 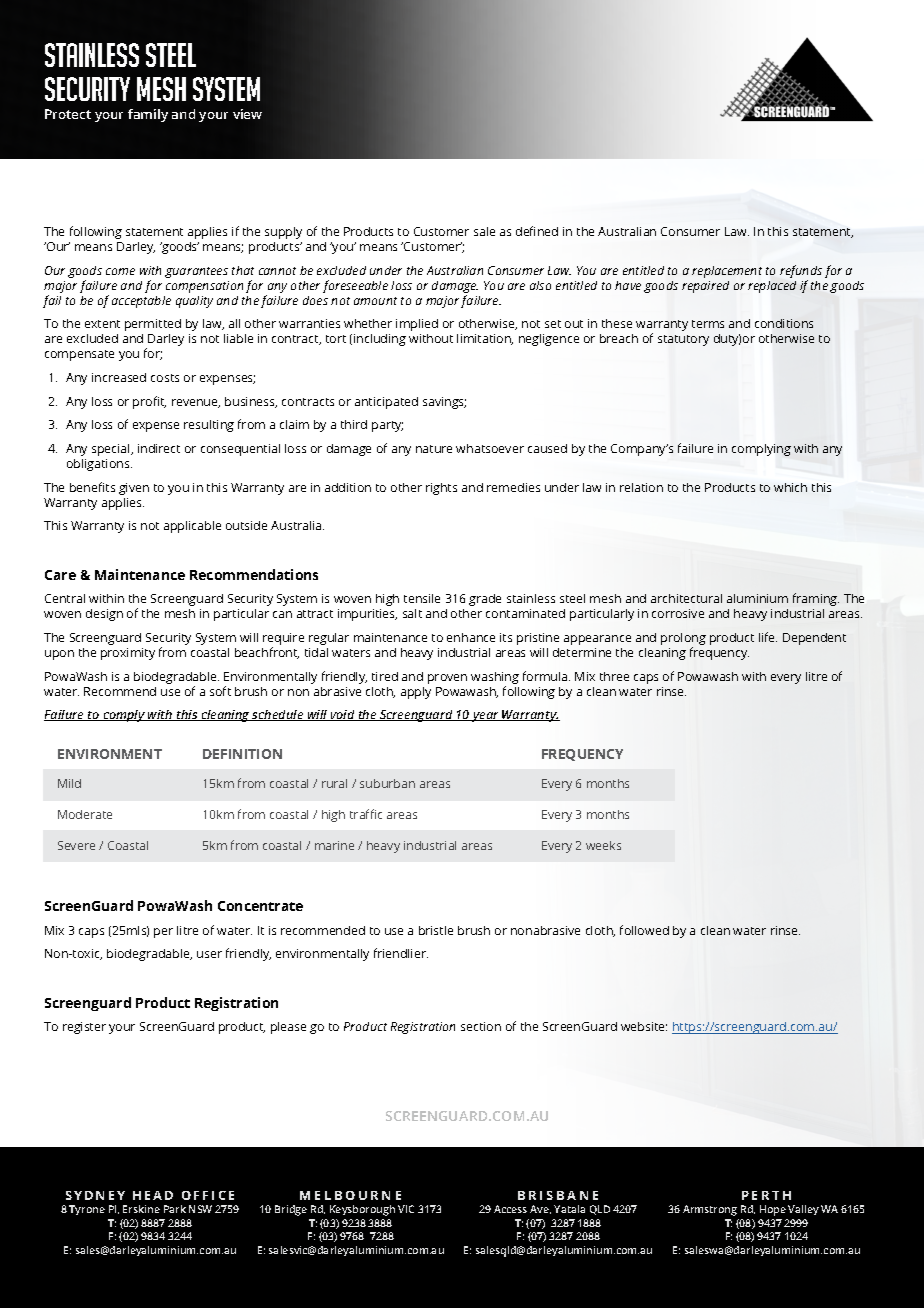 What do you see at coordinates (128, 654) in the screenshot?
I see `proximity` at bounding box center [128, 654].
